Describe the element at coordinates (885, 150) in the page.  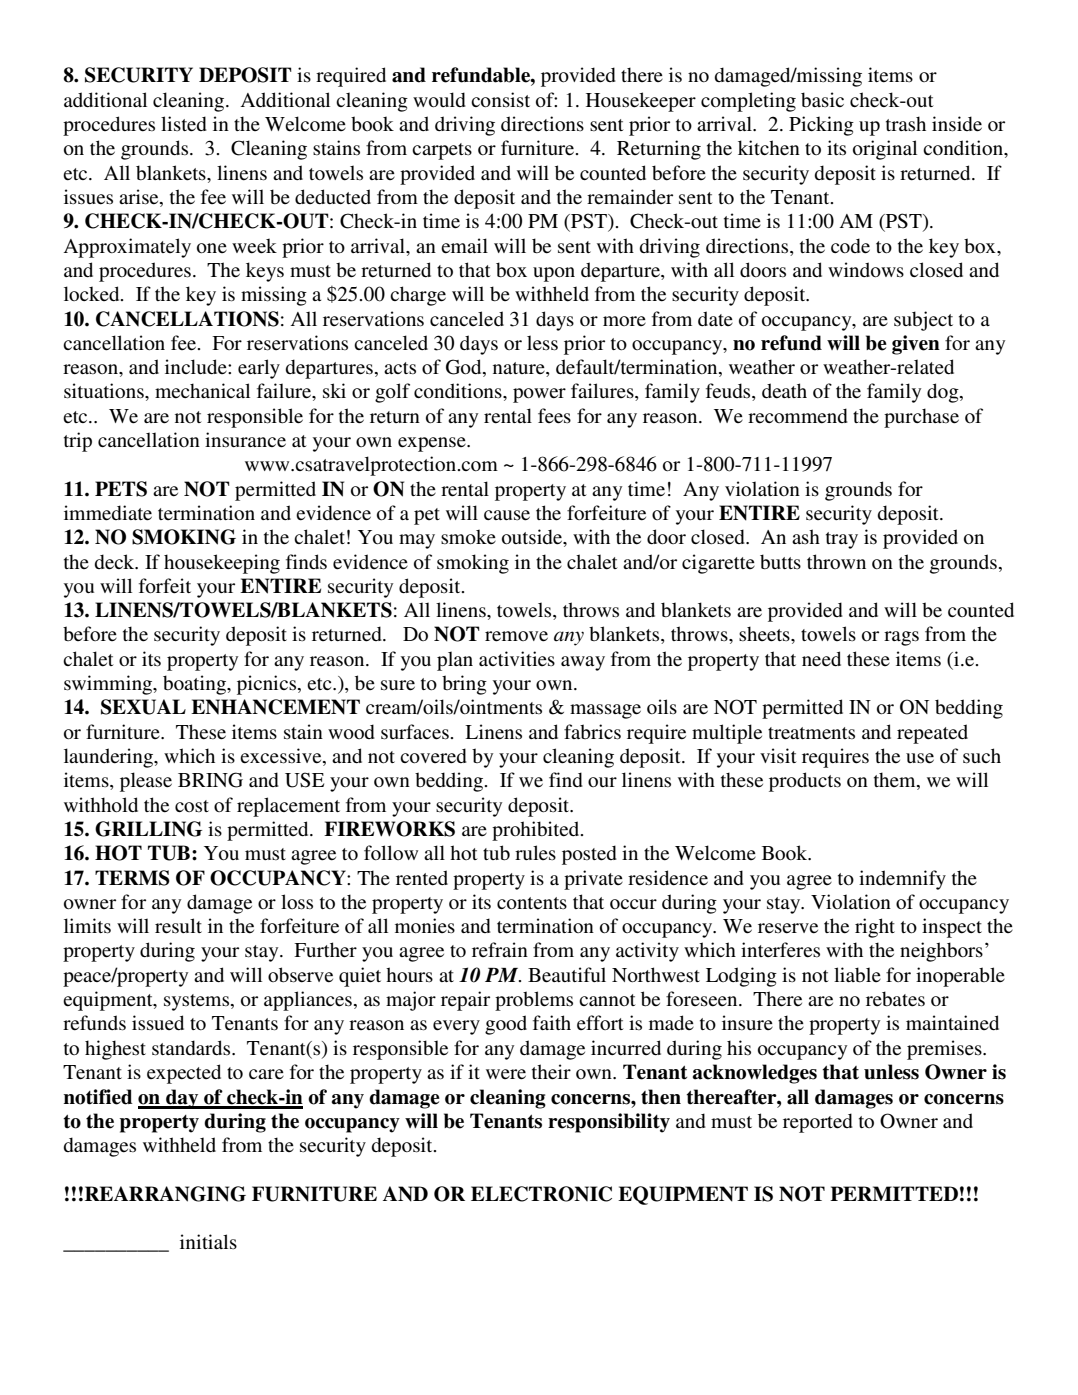
I see `original` at that location.
